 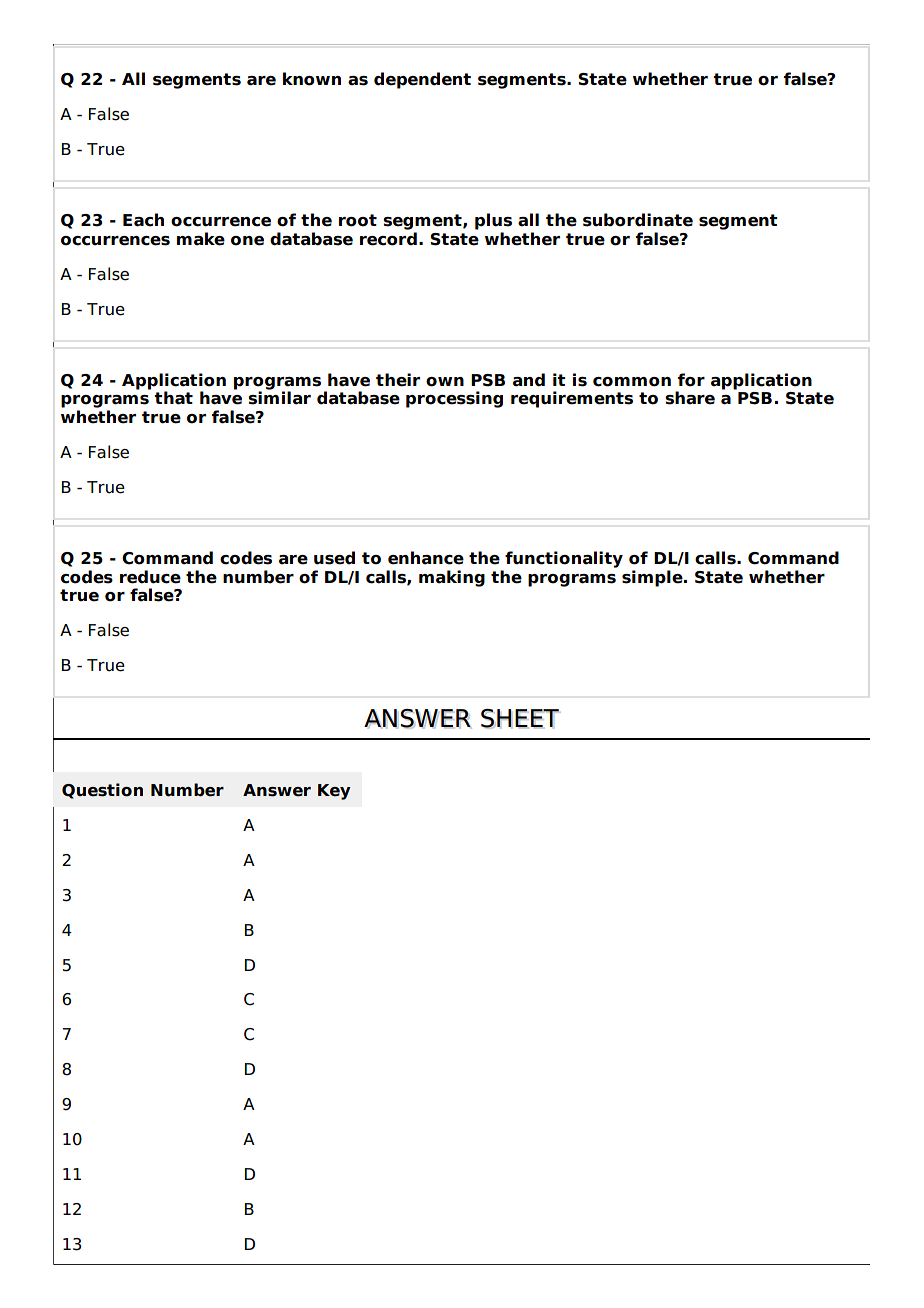 I want to click on subordinate, so click(x=638, y=220).
